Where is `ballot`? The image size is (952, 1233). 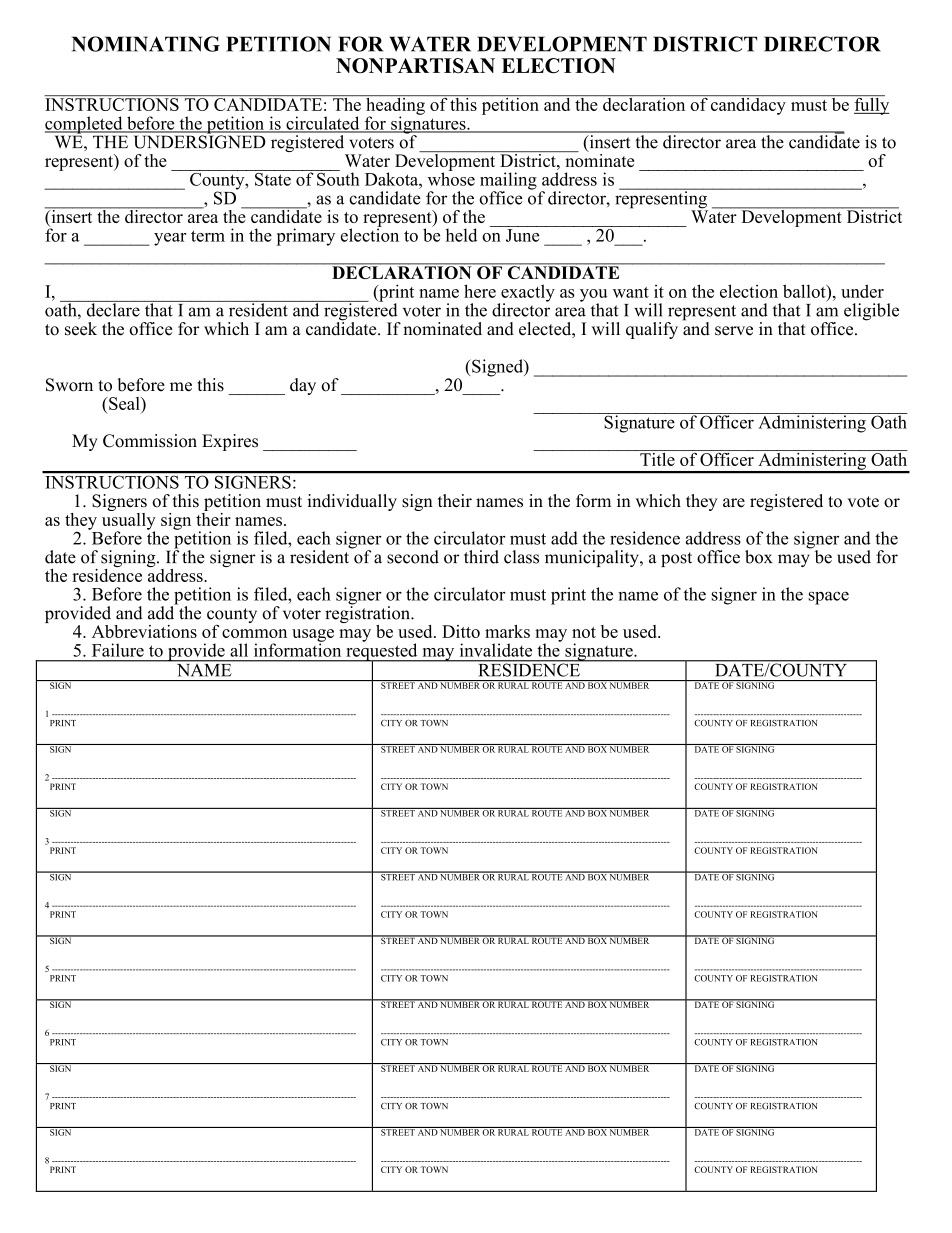
ballot is located at coordinates (805, 291).
